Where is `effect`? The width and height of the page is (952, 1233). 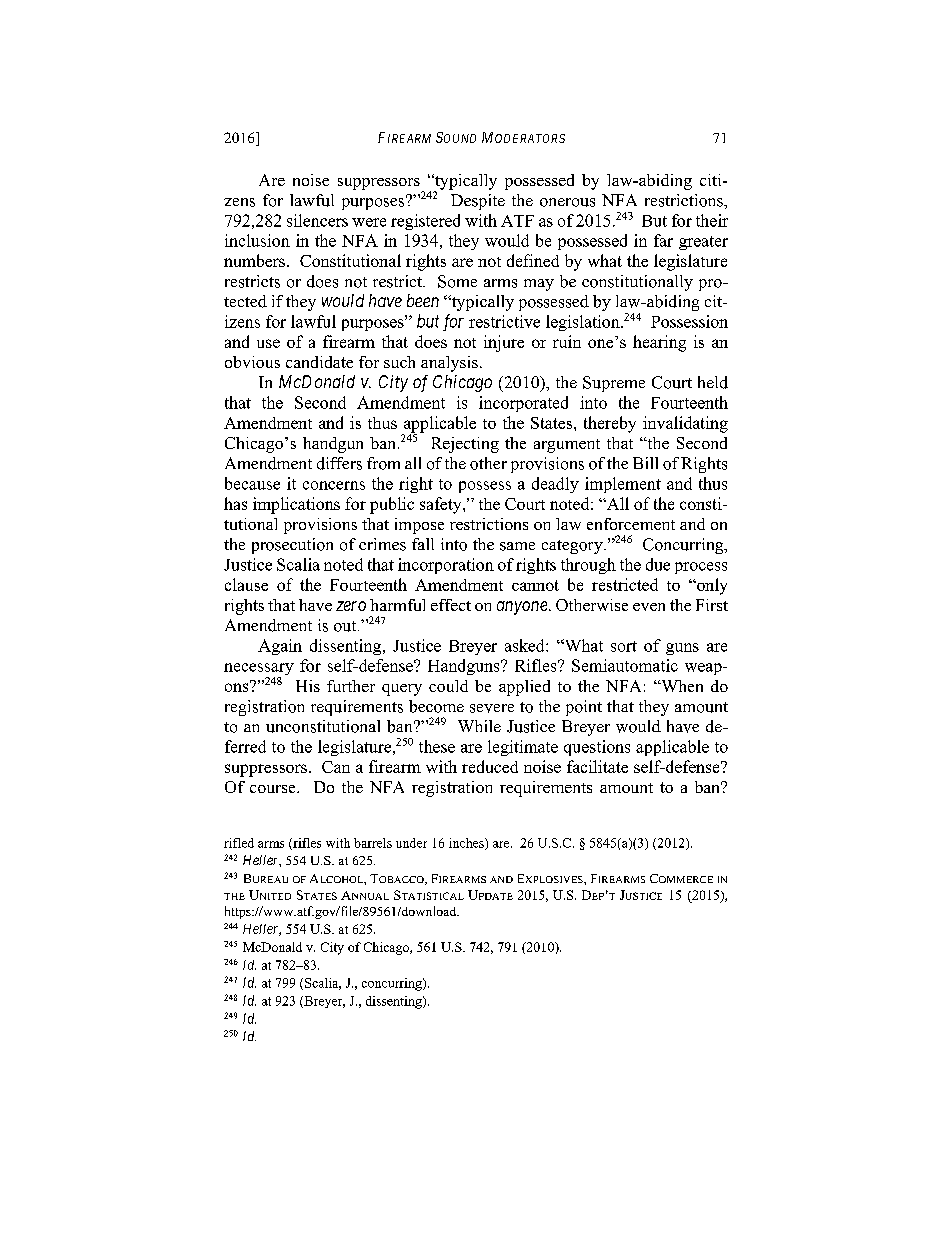 effect is located at coordinates (451, 605).
